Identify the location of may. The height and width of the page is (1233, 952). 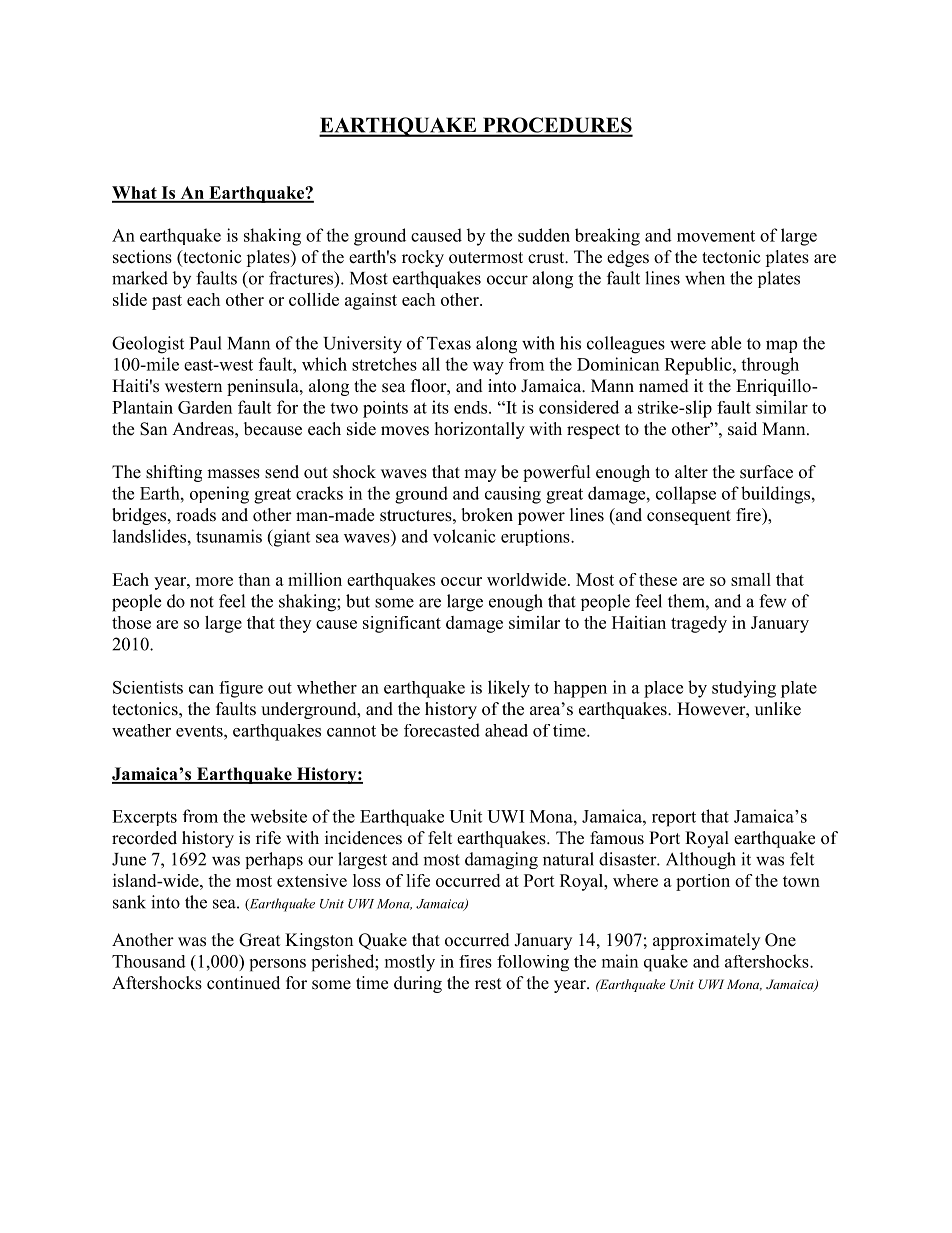
(480, 475).
